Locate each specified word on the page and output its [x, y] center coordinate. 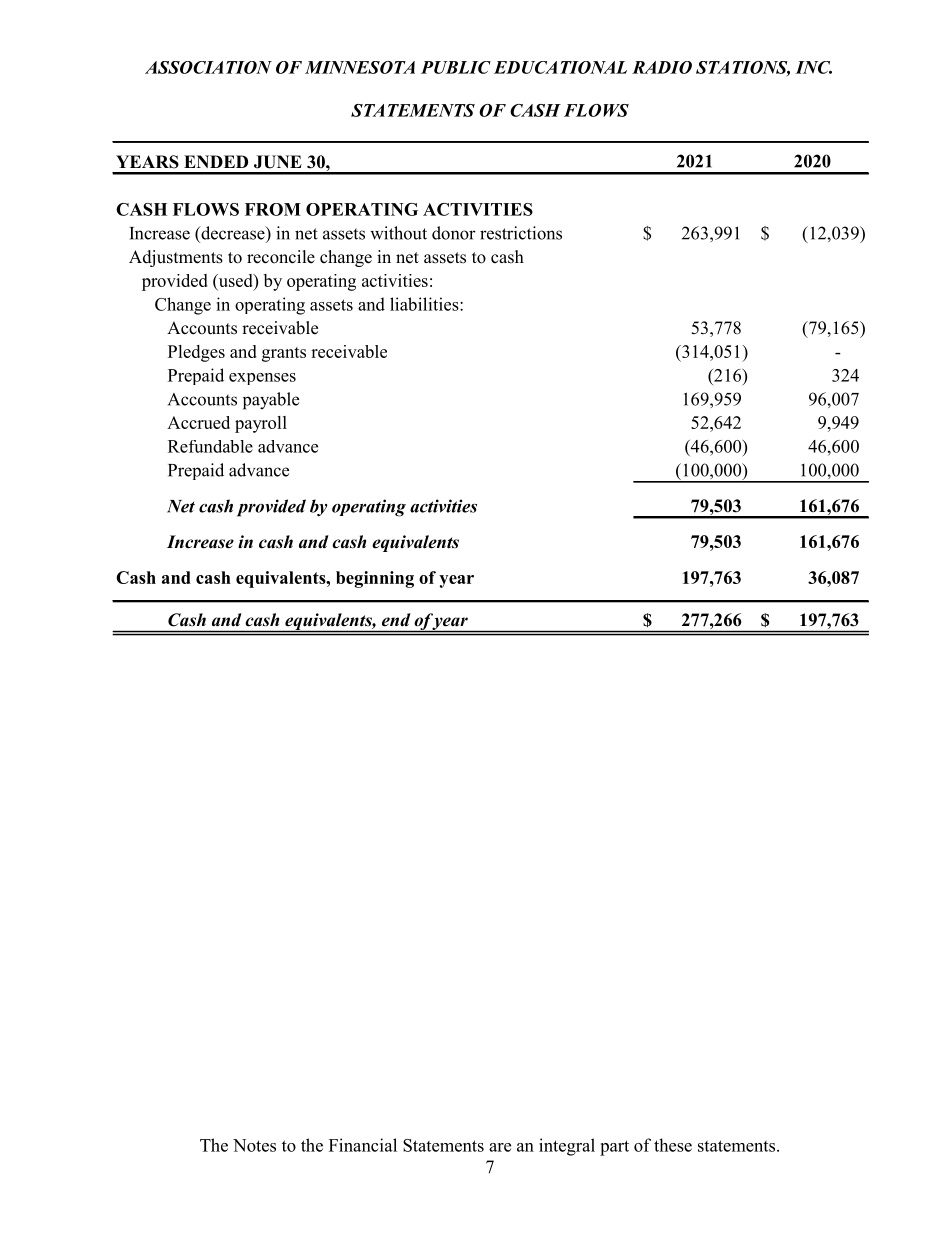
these [673, 1145]
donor [454, 233]
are [500, 1147]
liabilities [425, 304]
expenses [262, 379]
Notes [254, 1145]
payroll [261, 424]
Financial [363, 1145]
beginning [375, 579]
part [614, 1148]
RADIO [662, 67]
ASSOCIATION [208, 67]
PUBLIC [456, 67]
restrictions [521, 233]
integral [567, 1147]
